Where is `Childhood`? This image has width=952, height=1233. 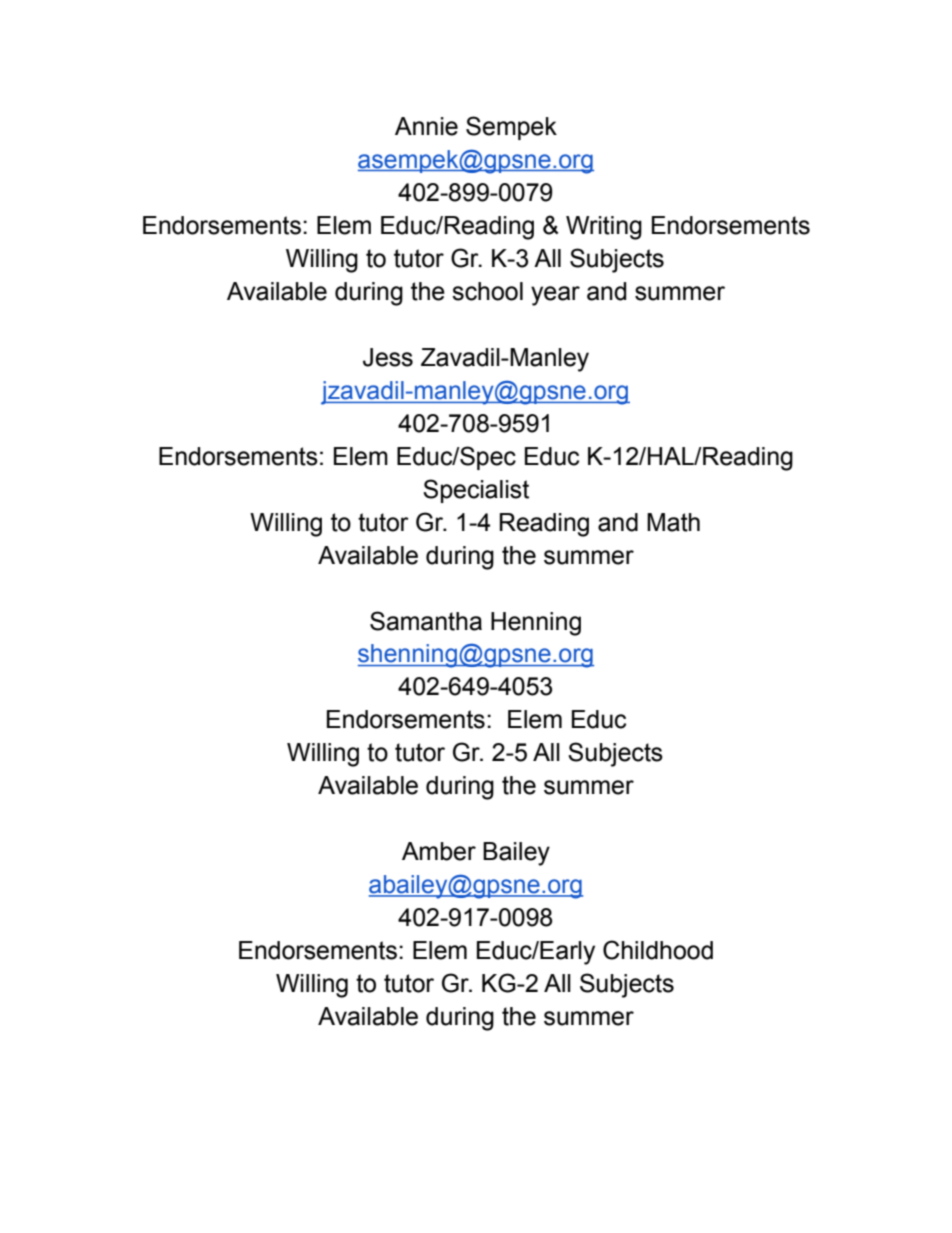 Childhood is located at coordinates (658, 950).
